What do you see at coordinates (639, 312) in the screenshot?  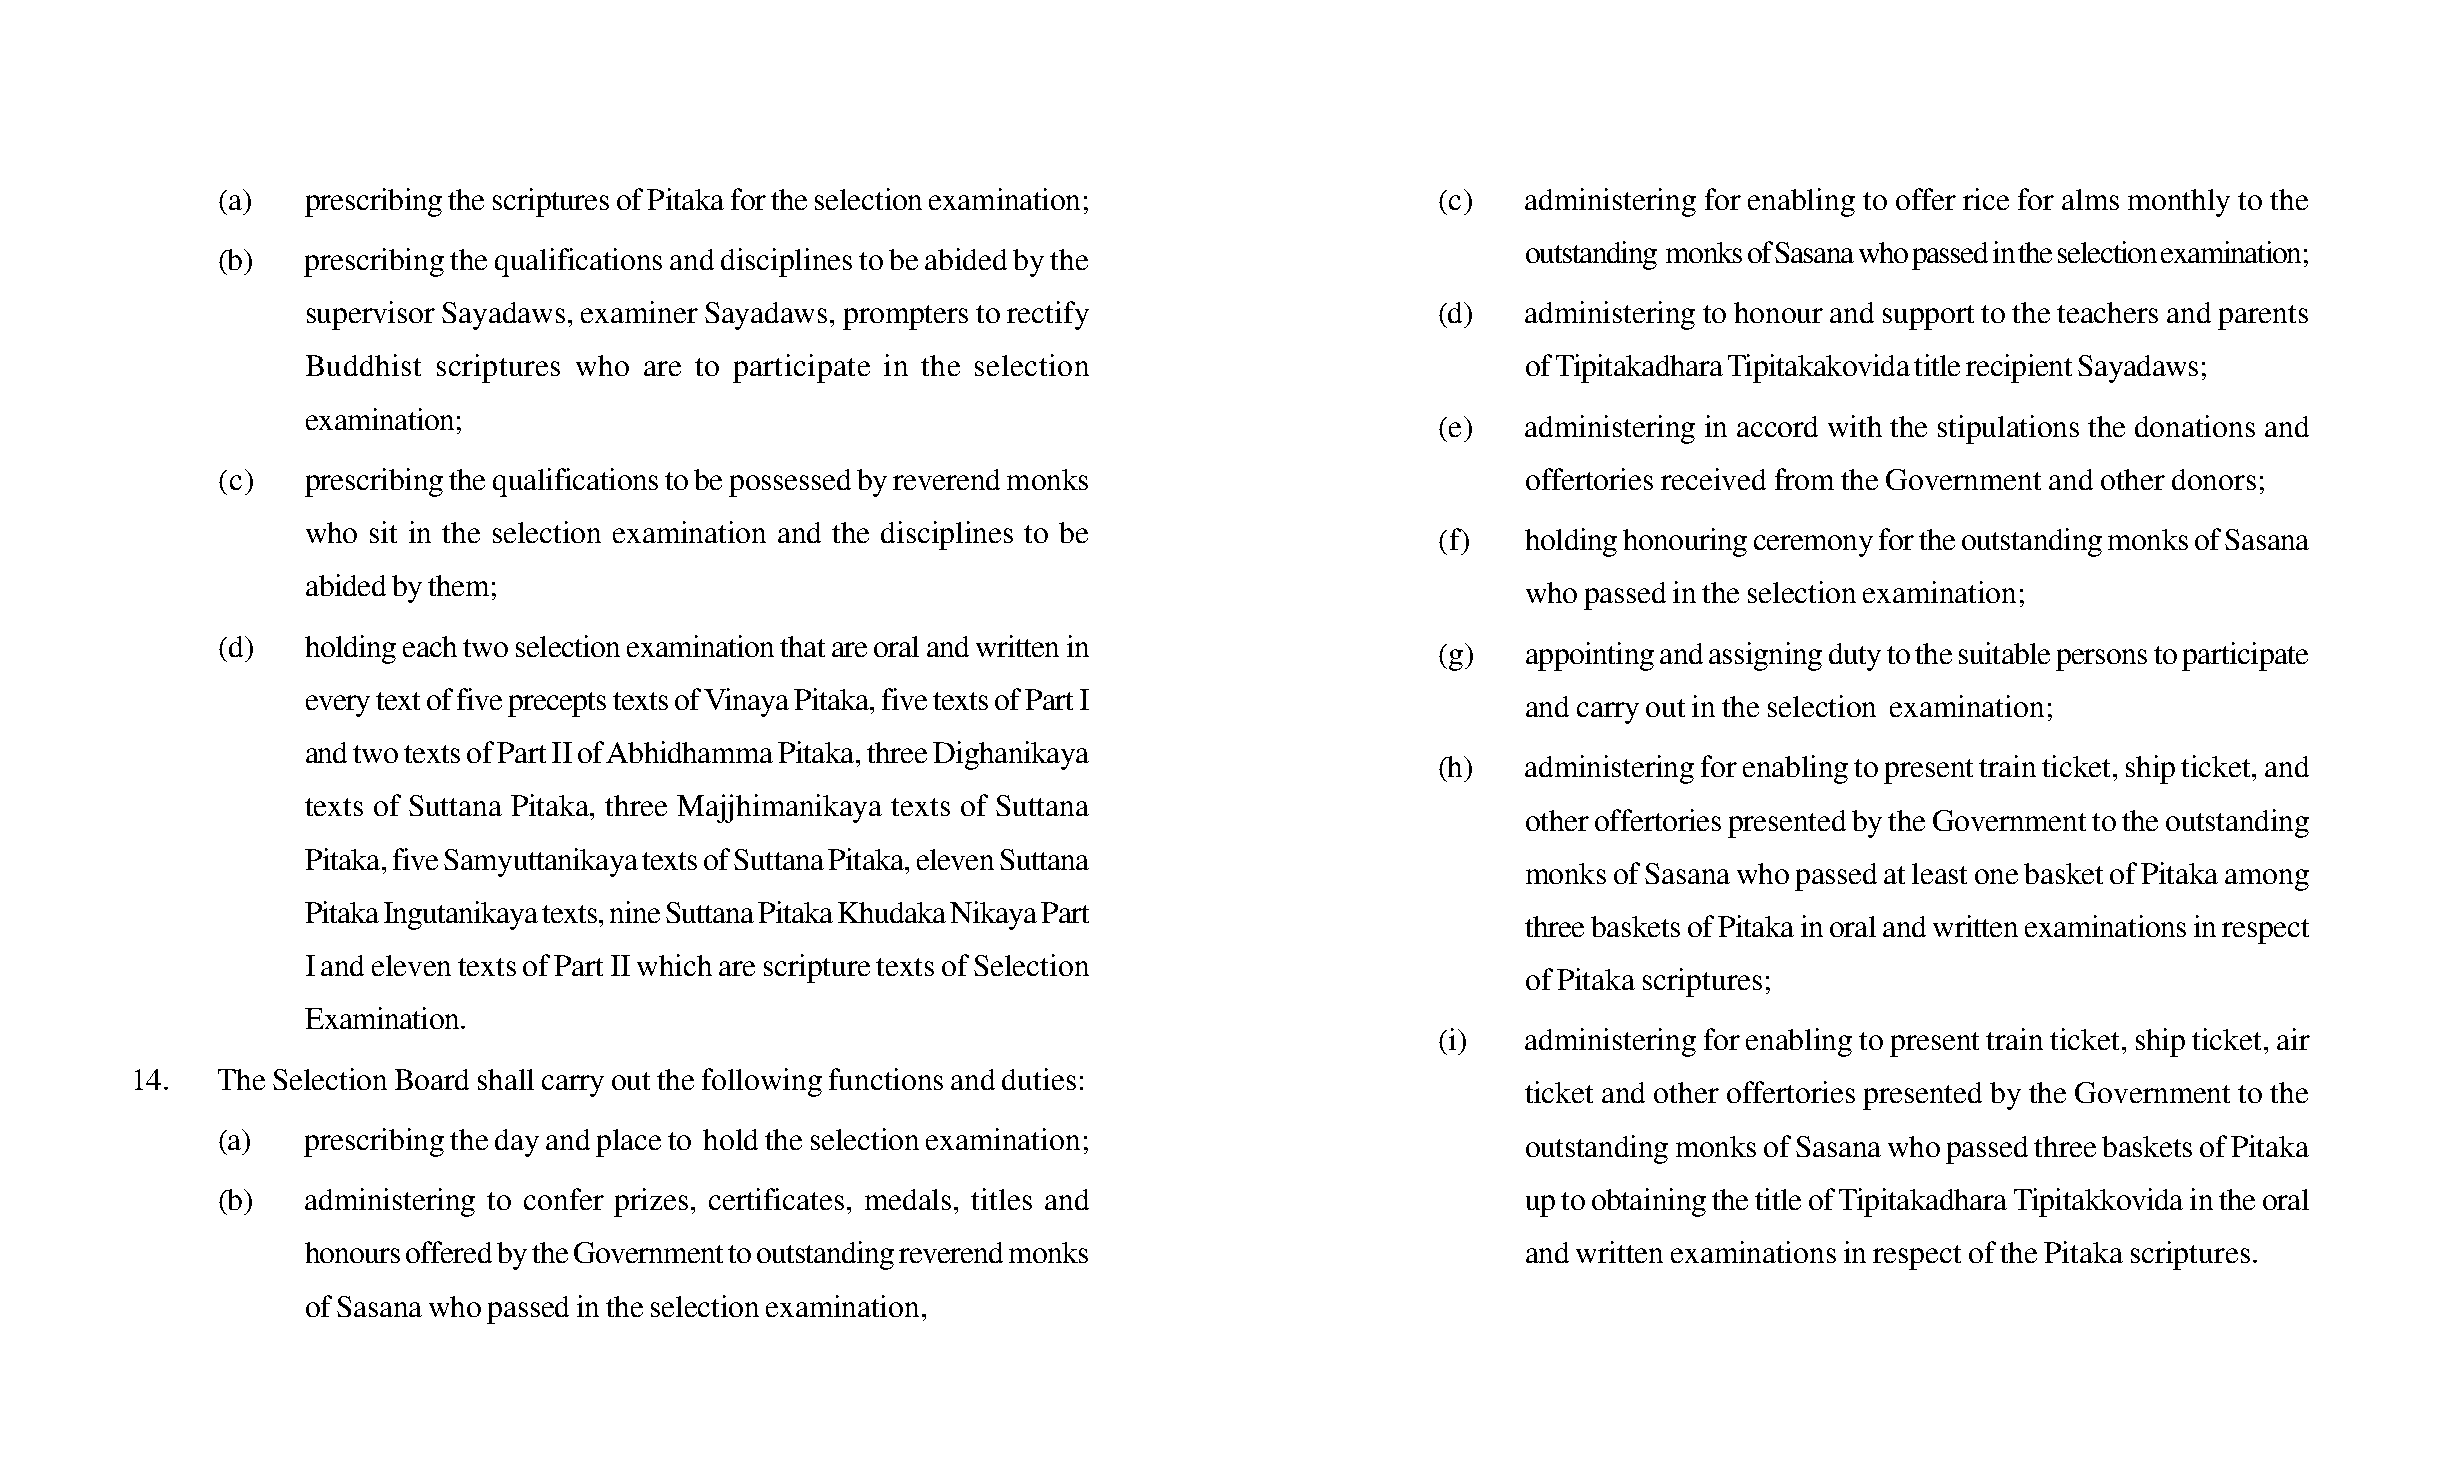 I see `examiner` at bounding box center [639, 312].
